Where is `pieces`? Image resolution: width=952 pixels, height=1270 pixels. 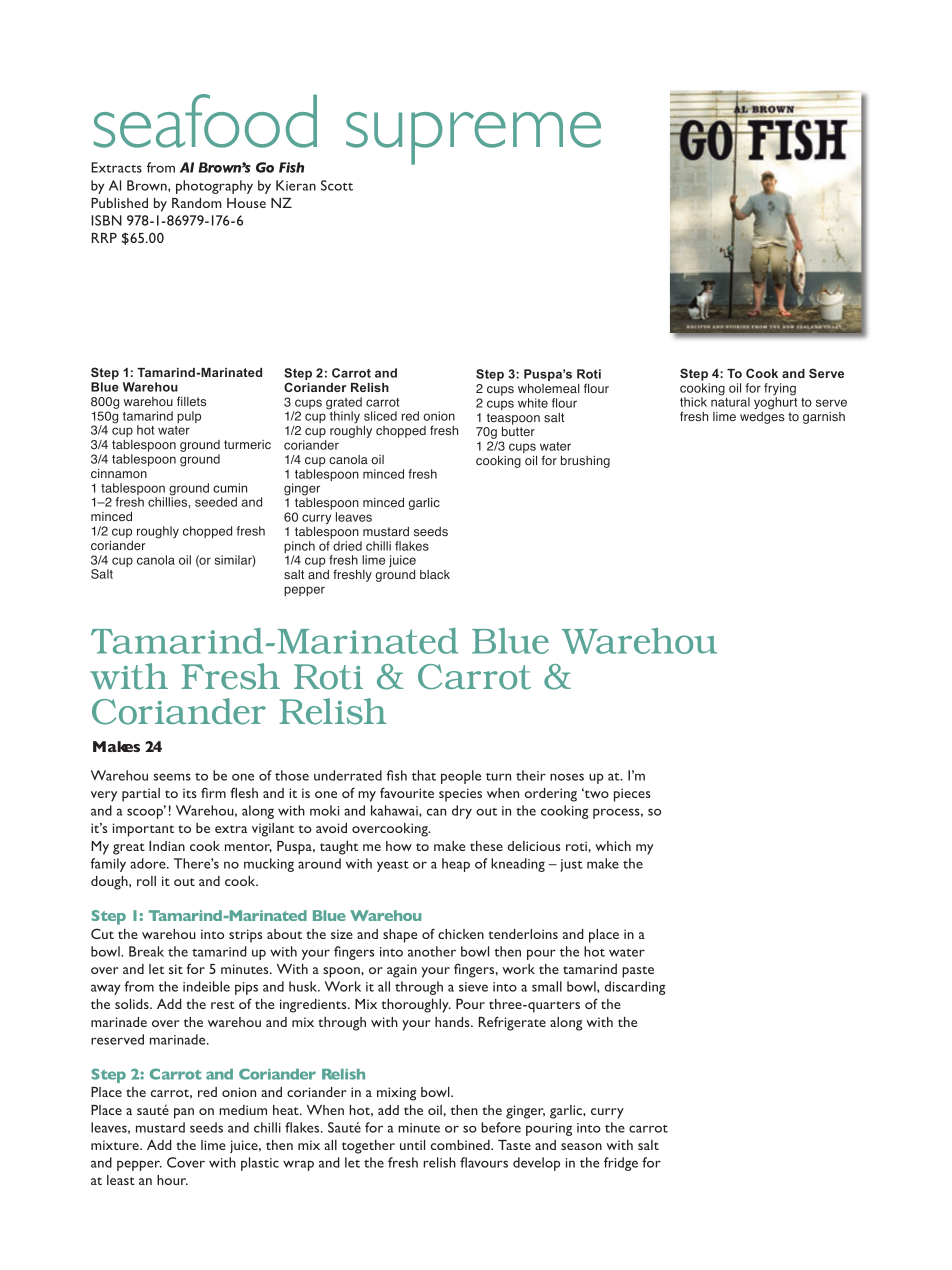 pieces is located at coordinates (632, 795).
